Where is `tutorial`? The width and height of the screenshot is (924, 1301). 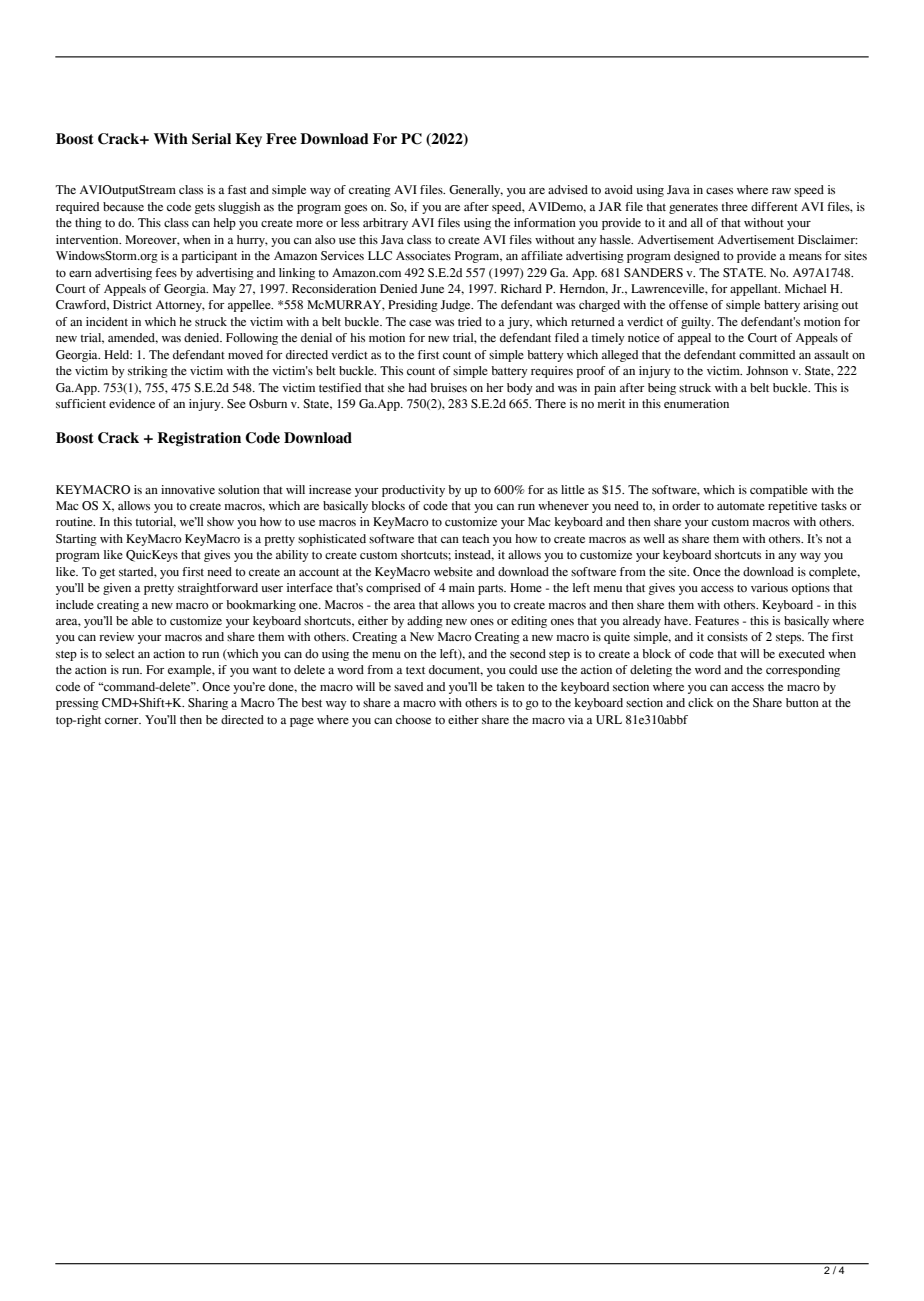
tutorial is located at coordinates (156, 522).
